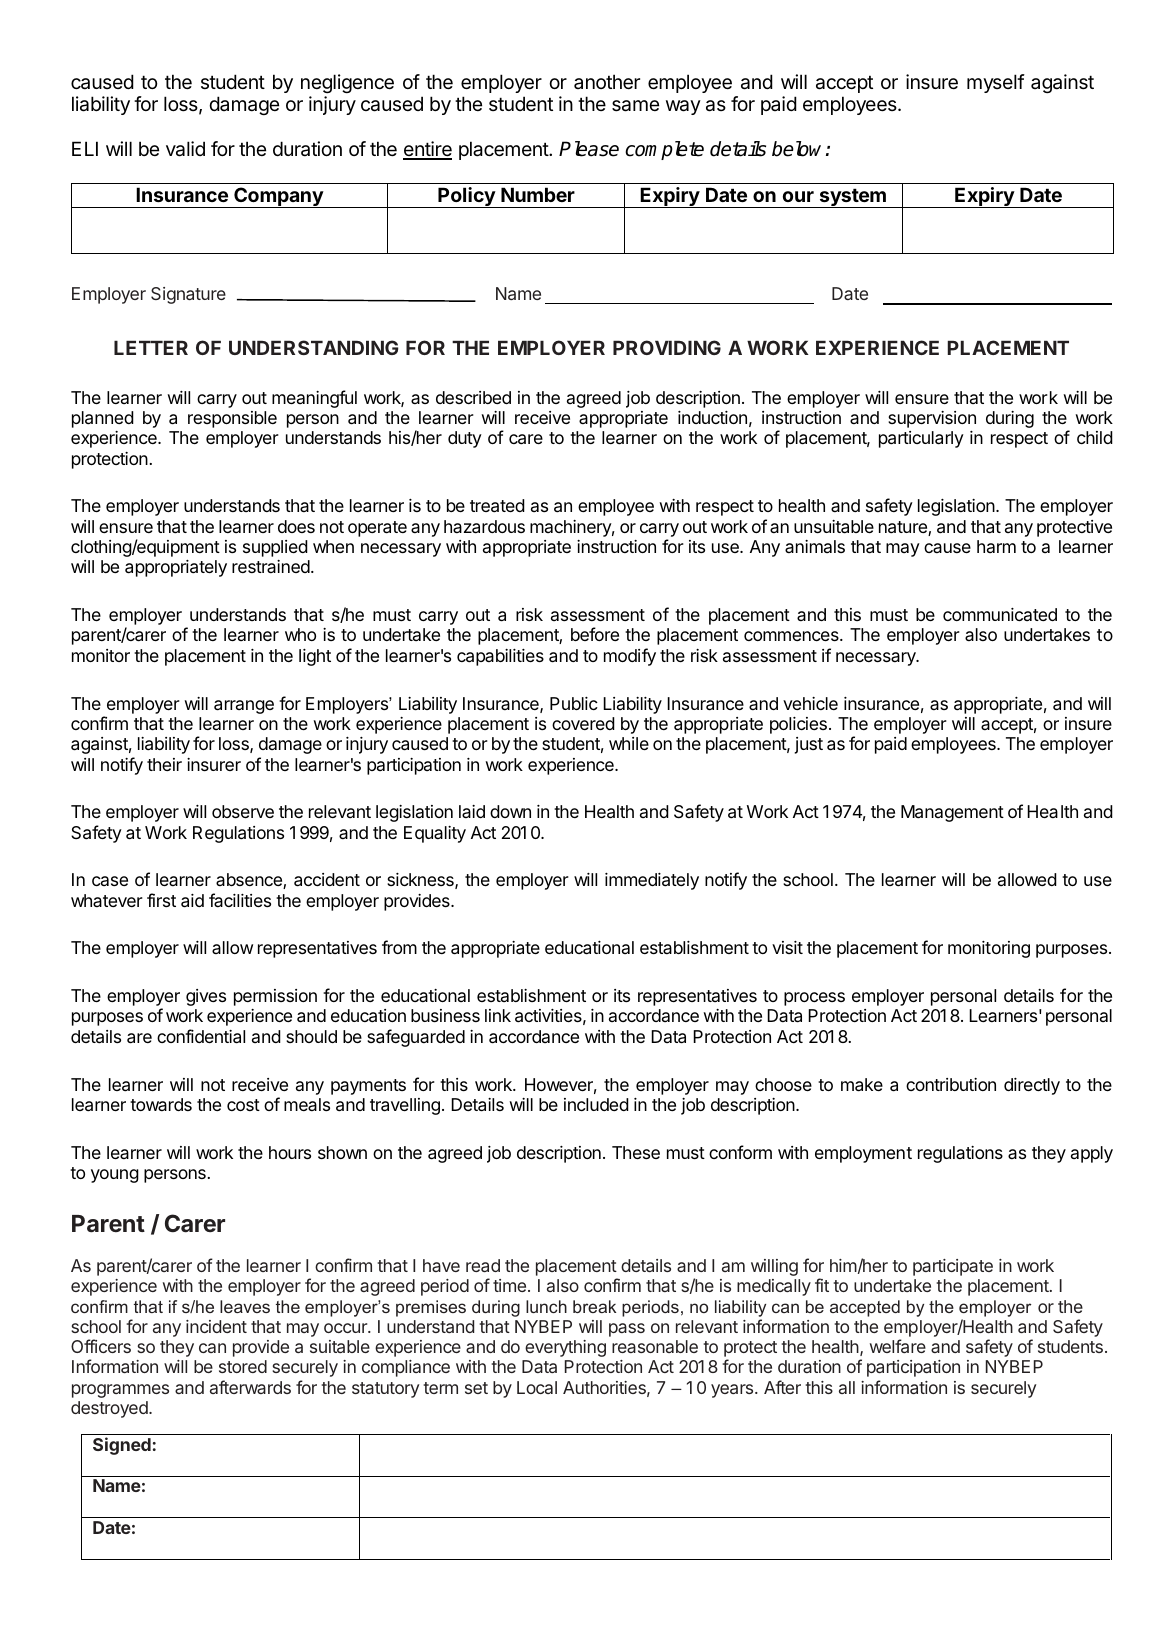 The image size is (1168, 1652). What do you see at coordinates (595, 634) in the screenshot?
I see `before` at bounding box center [595, 634].
